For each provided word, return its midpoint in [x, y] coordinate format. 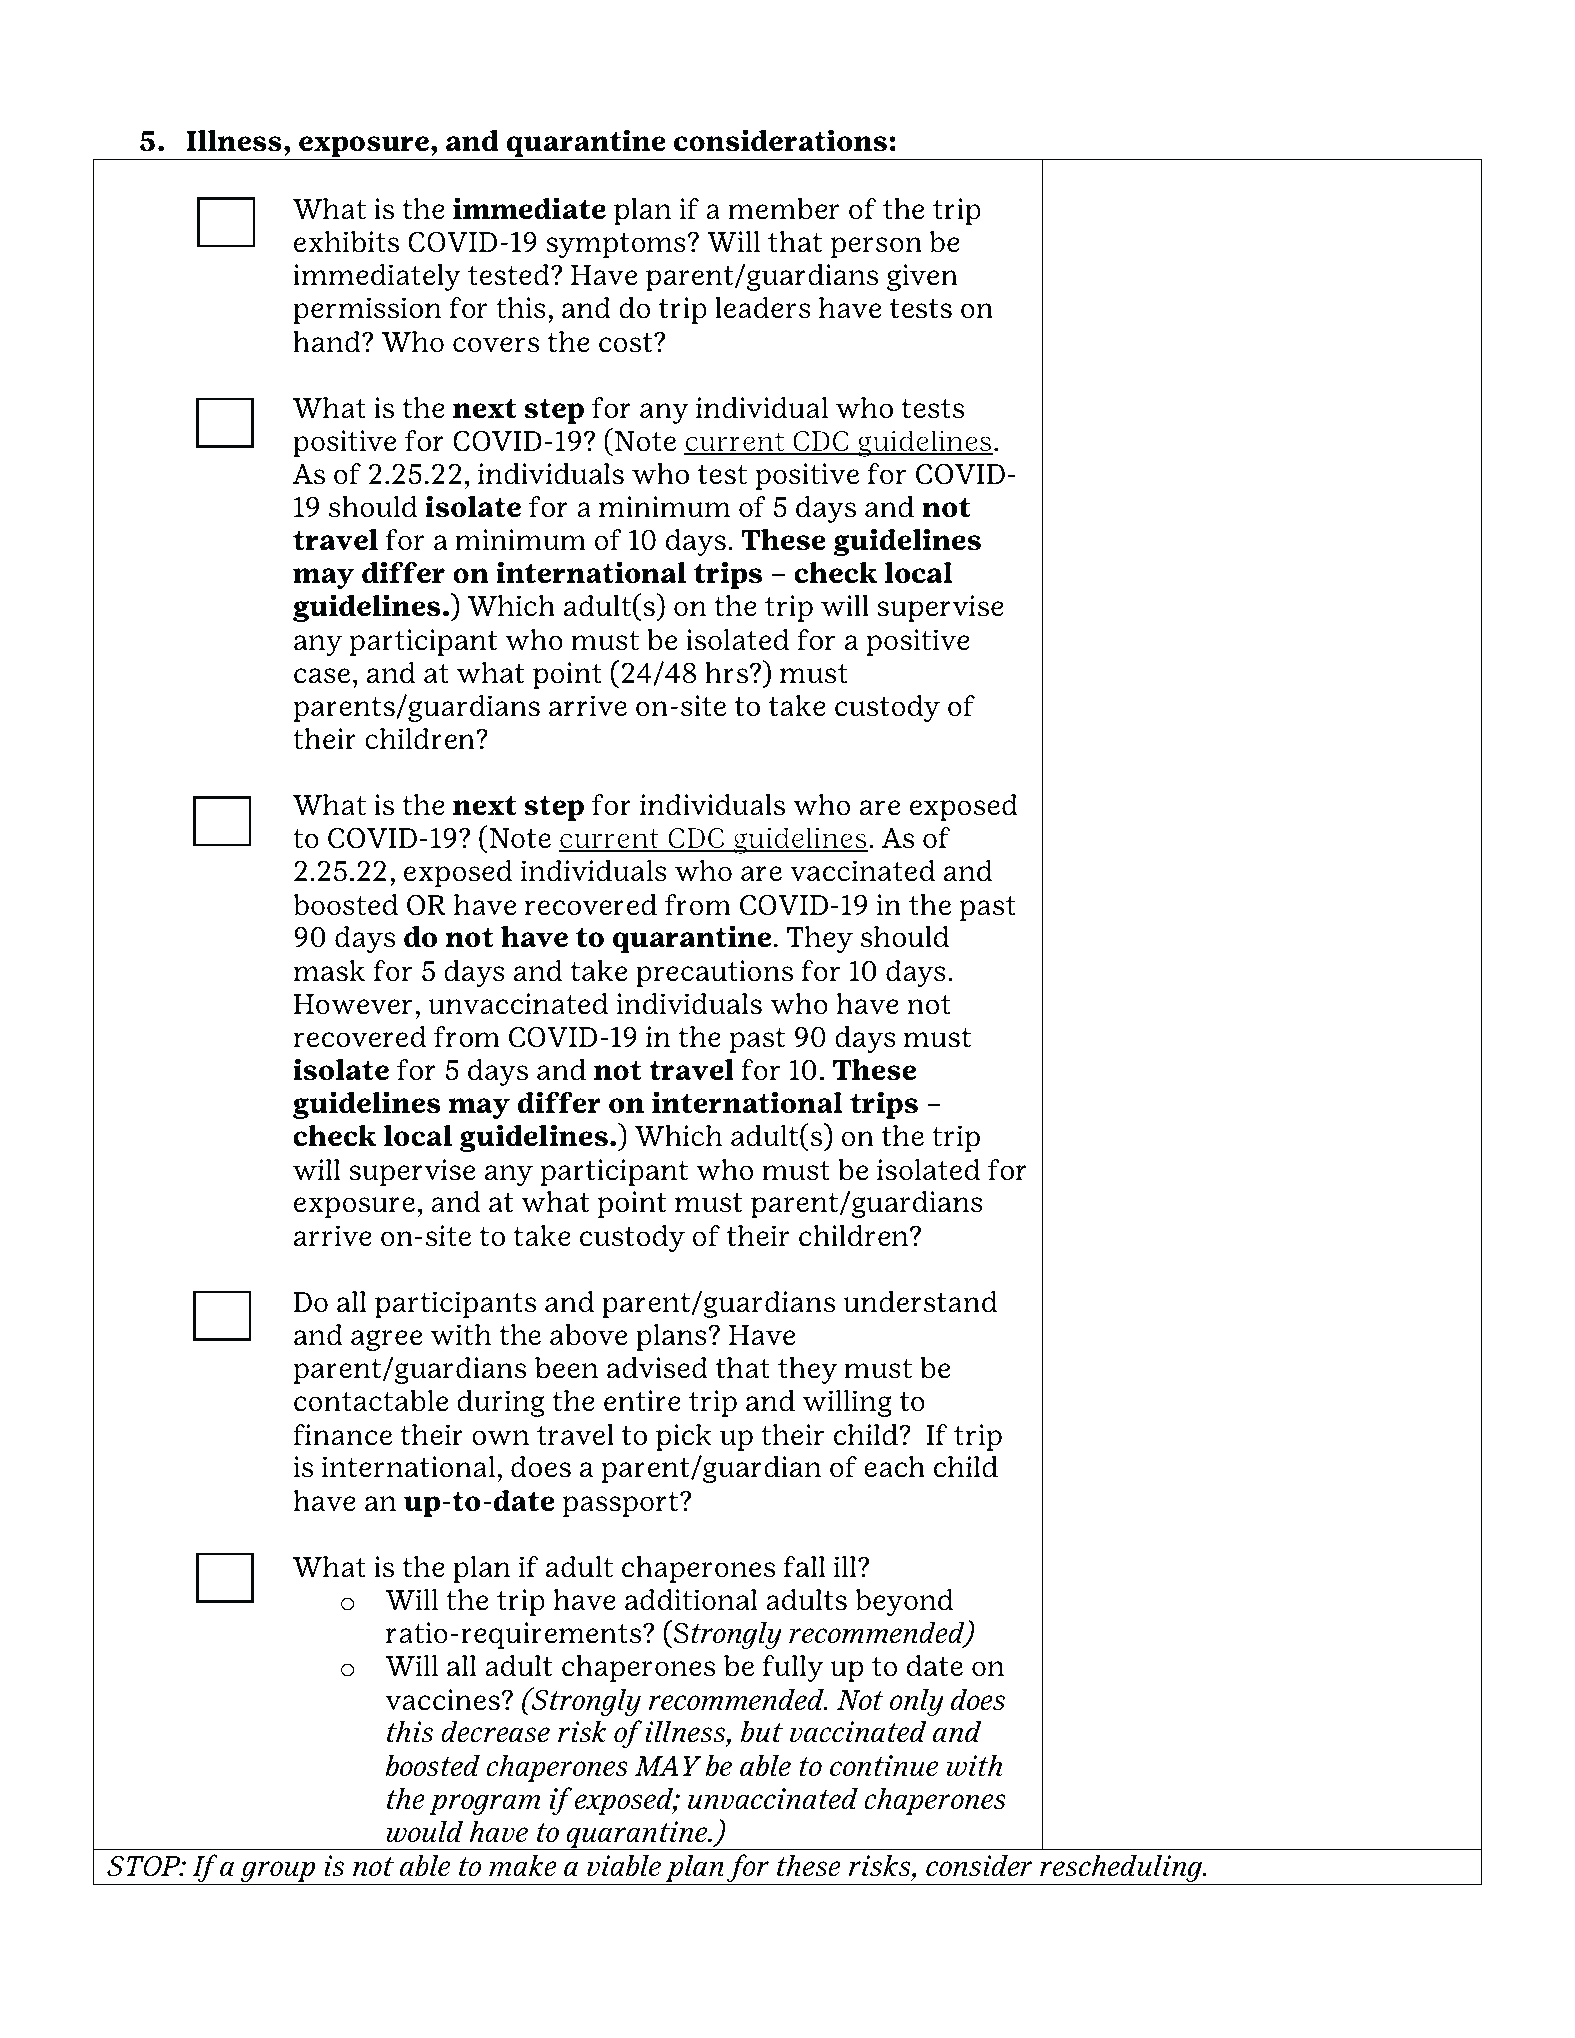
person [876, 247]
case [322, 676]
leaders [763, 308]
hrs [726, 673]
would [424, 1831]
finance [342, 1435]
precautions [714, 973]
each [894, 1467]
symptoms [616, 245]
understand [920, 1302]
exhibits [346, 242]
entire [642, 1401]
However [353, 1004]
